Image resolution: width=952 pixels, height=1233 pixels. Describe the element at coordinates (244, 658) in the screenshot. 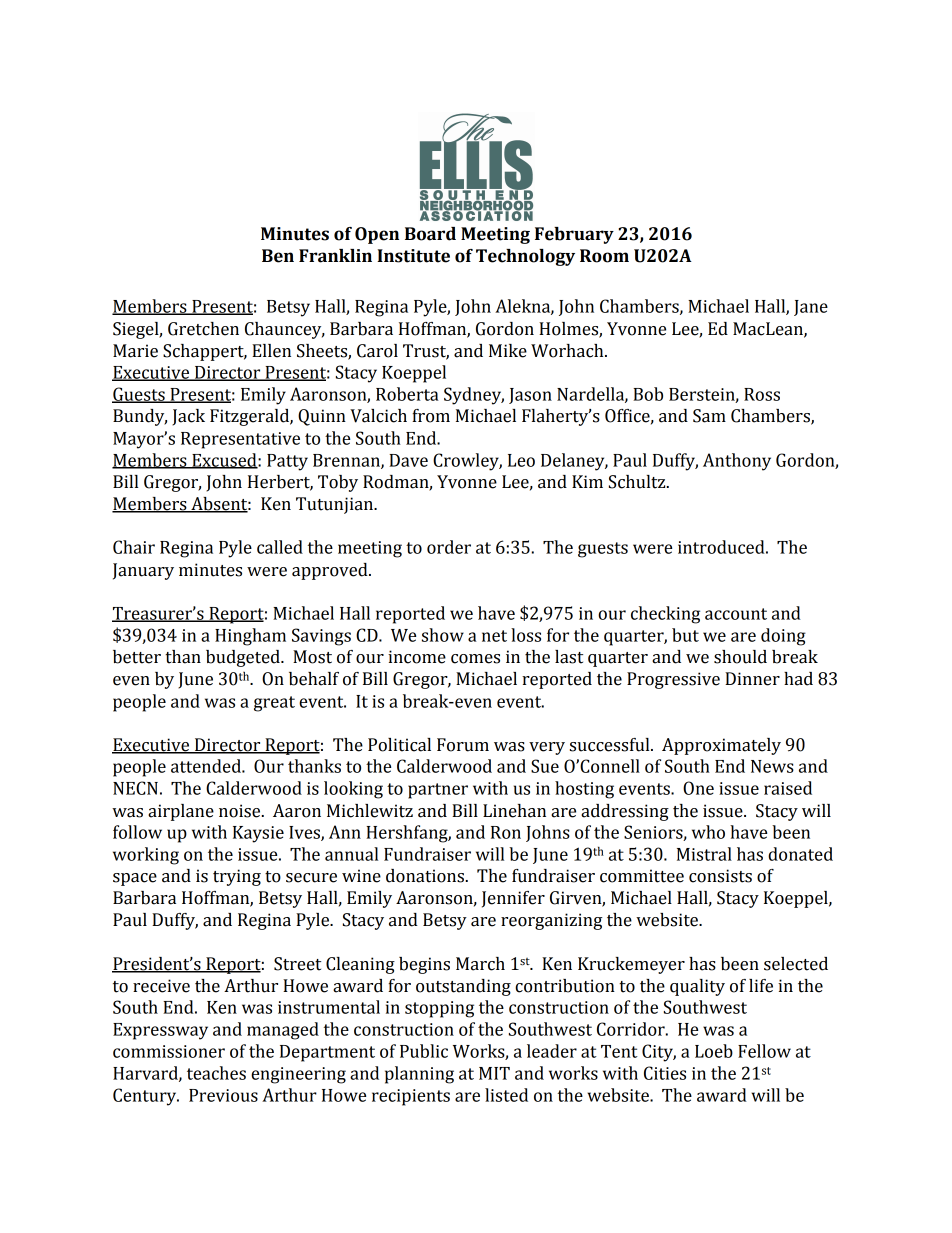

I see `budgeted` at that location.
